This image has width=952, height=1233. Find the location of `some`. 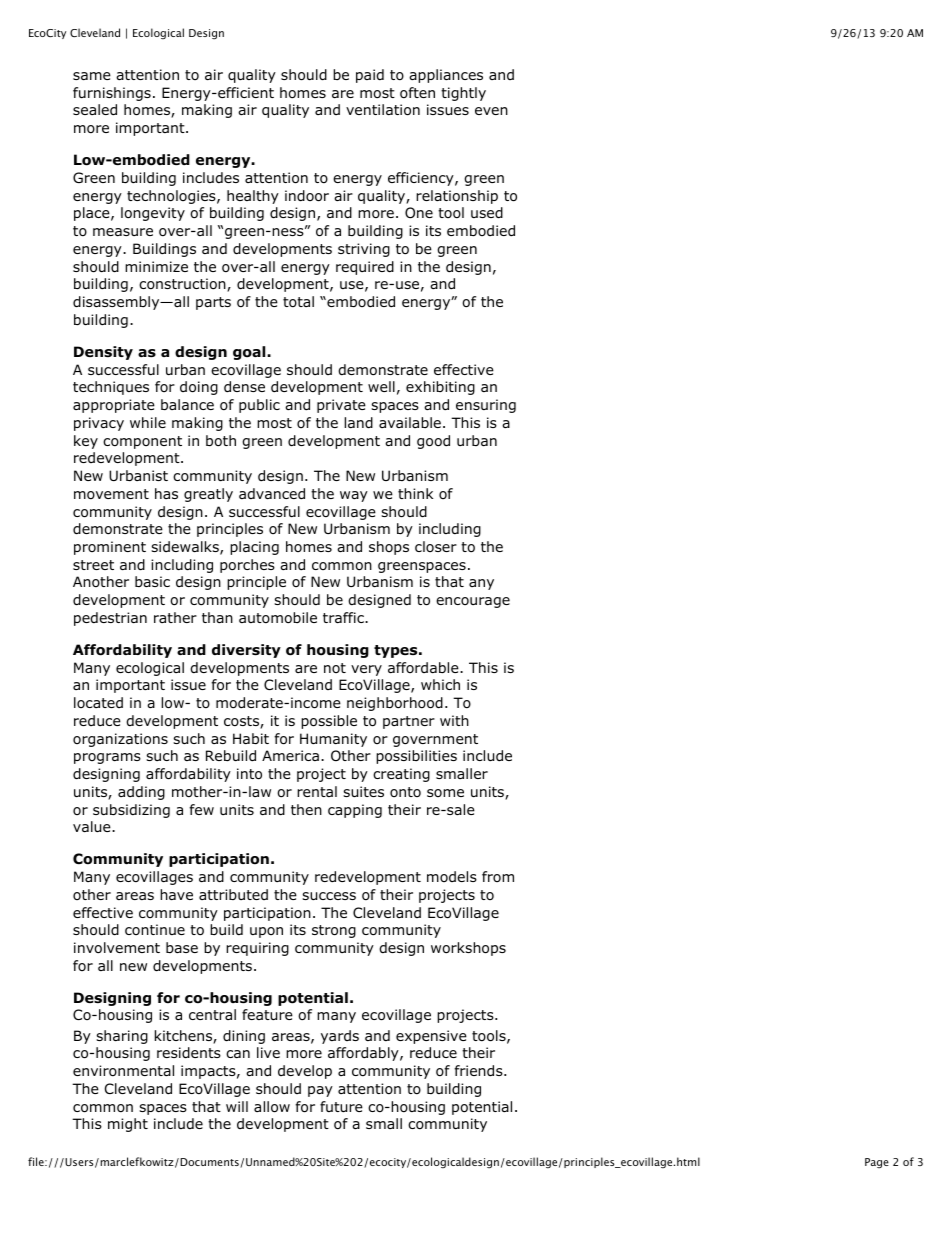

some is located at coordinates (445, 793).
